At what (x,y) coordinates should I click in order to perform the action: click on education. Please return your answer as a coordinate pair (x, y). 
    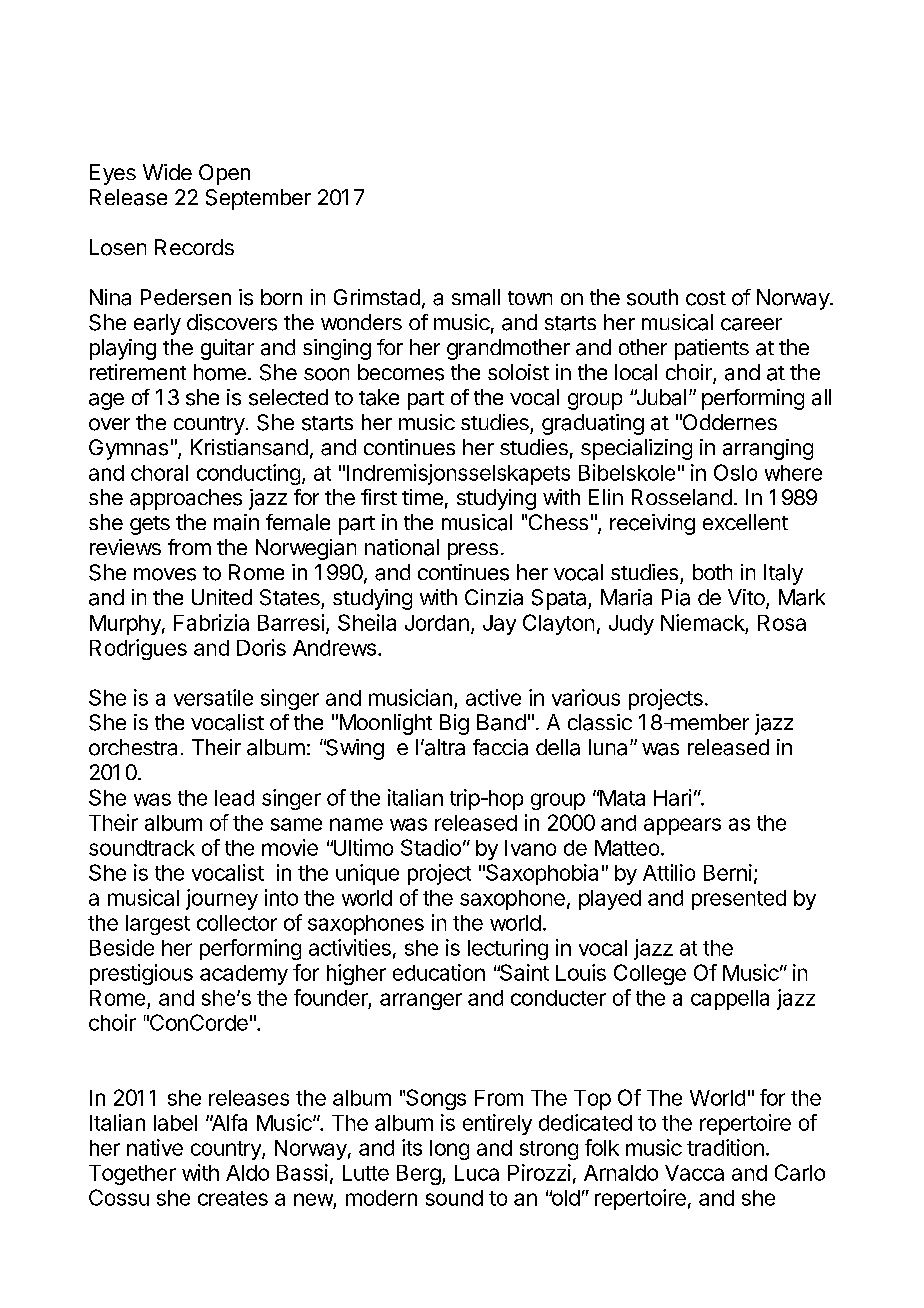
    Looking at the image, I should click on (439, 972).
